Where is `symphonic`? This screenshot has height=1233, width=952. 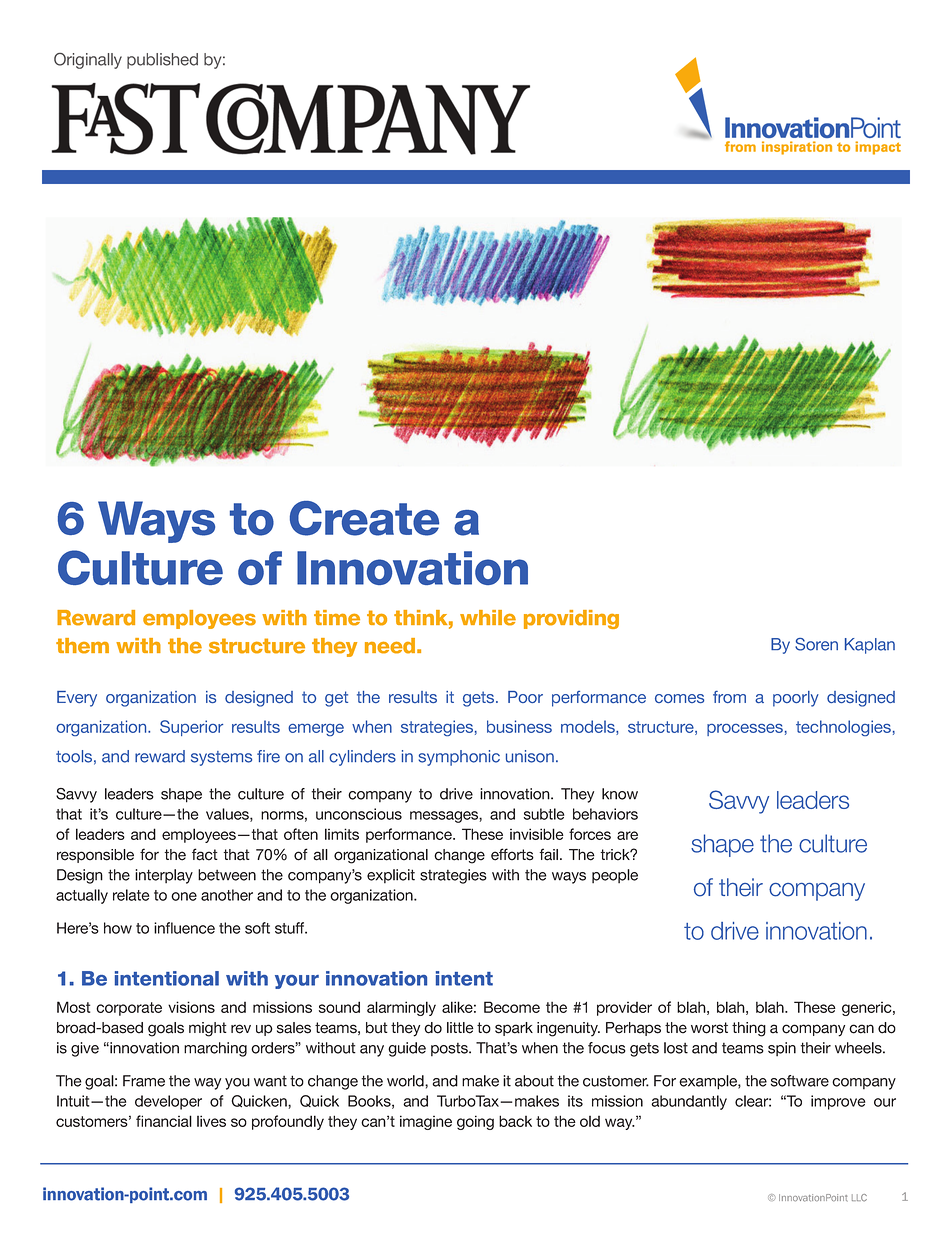 symphonic is located at coordinates (459, 758).
